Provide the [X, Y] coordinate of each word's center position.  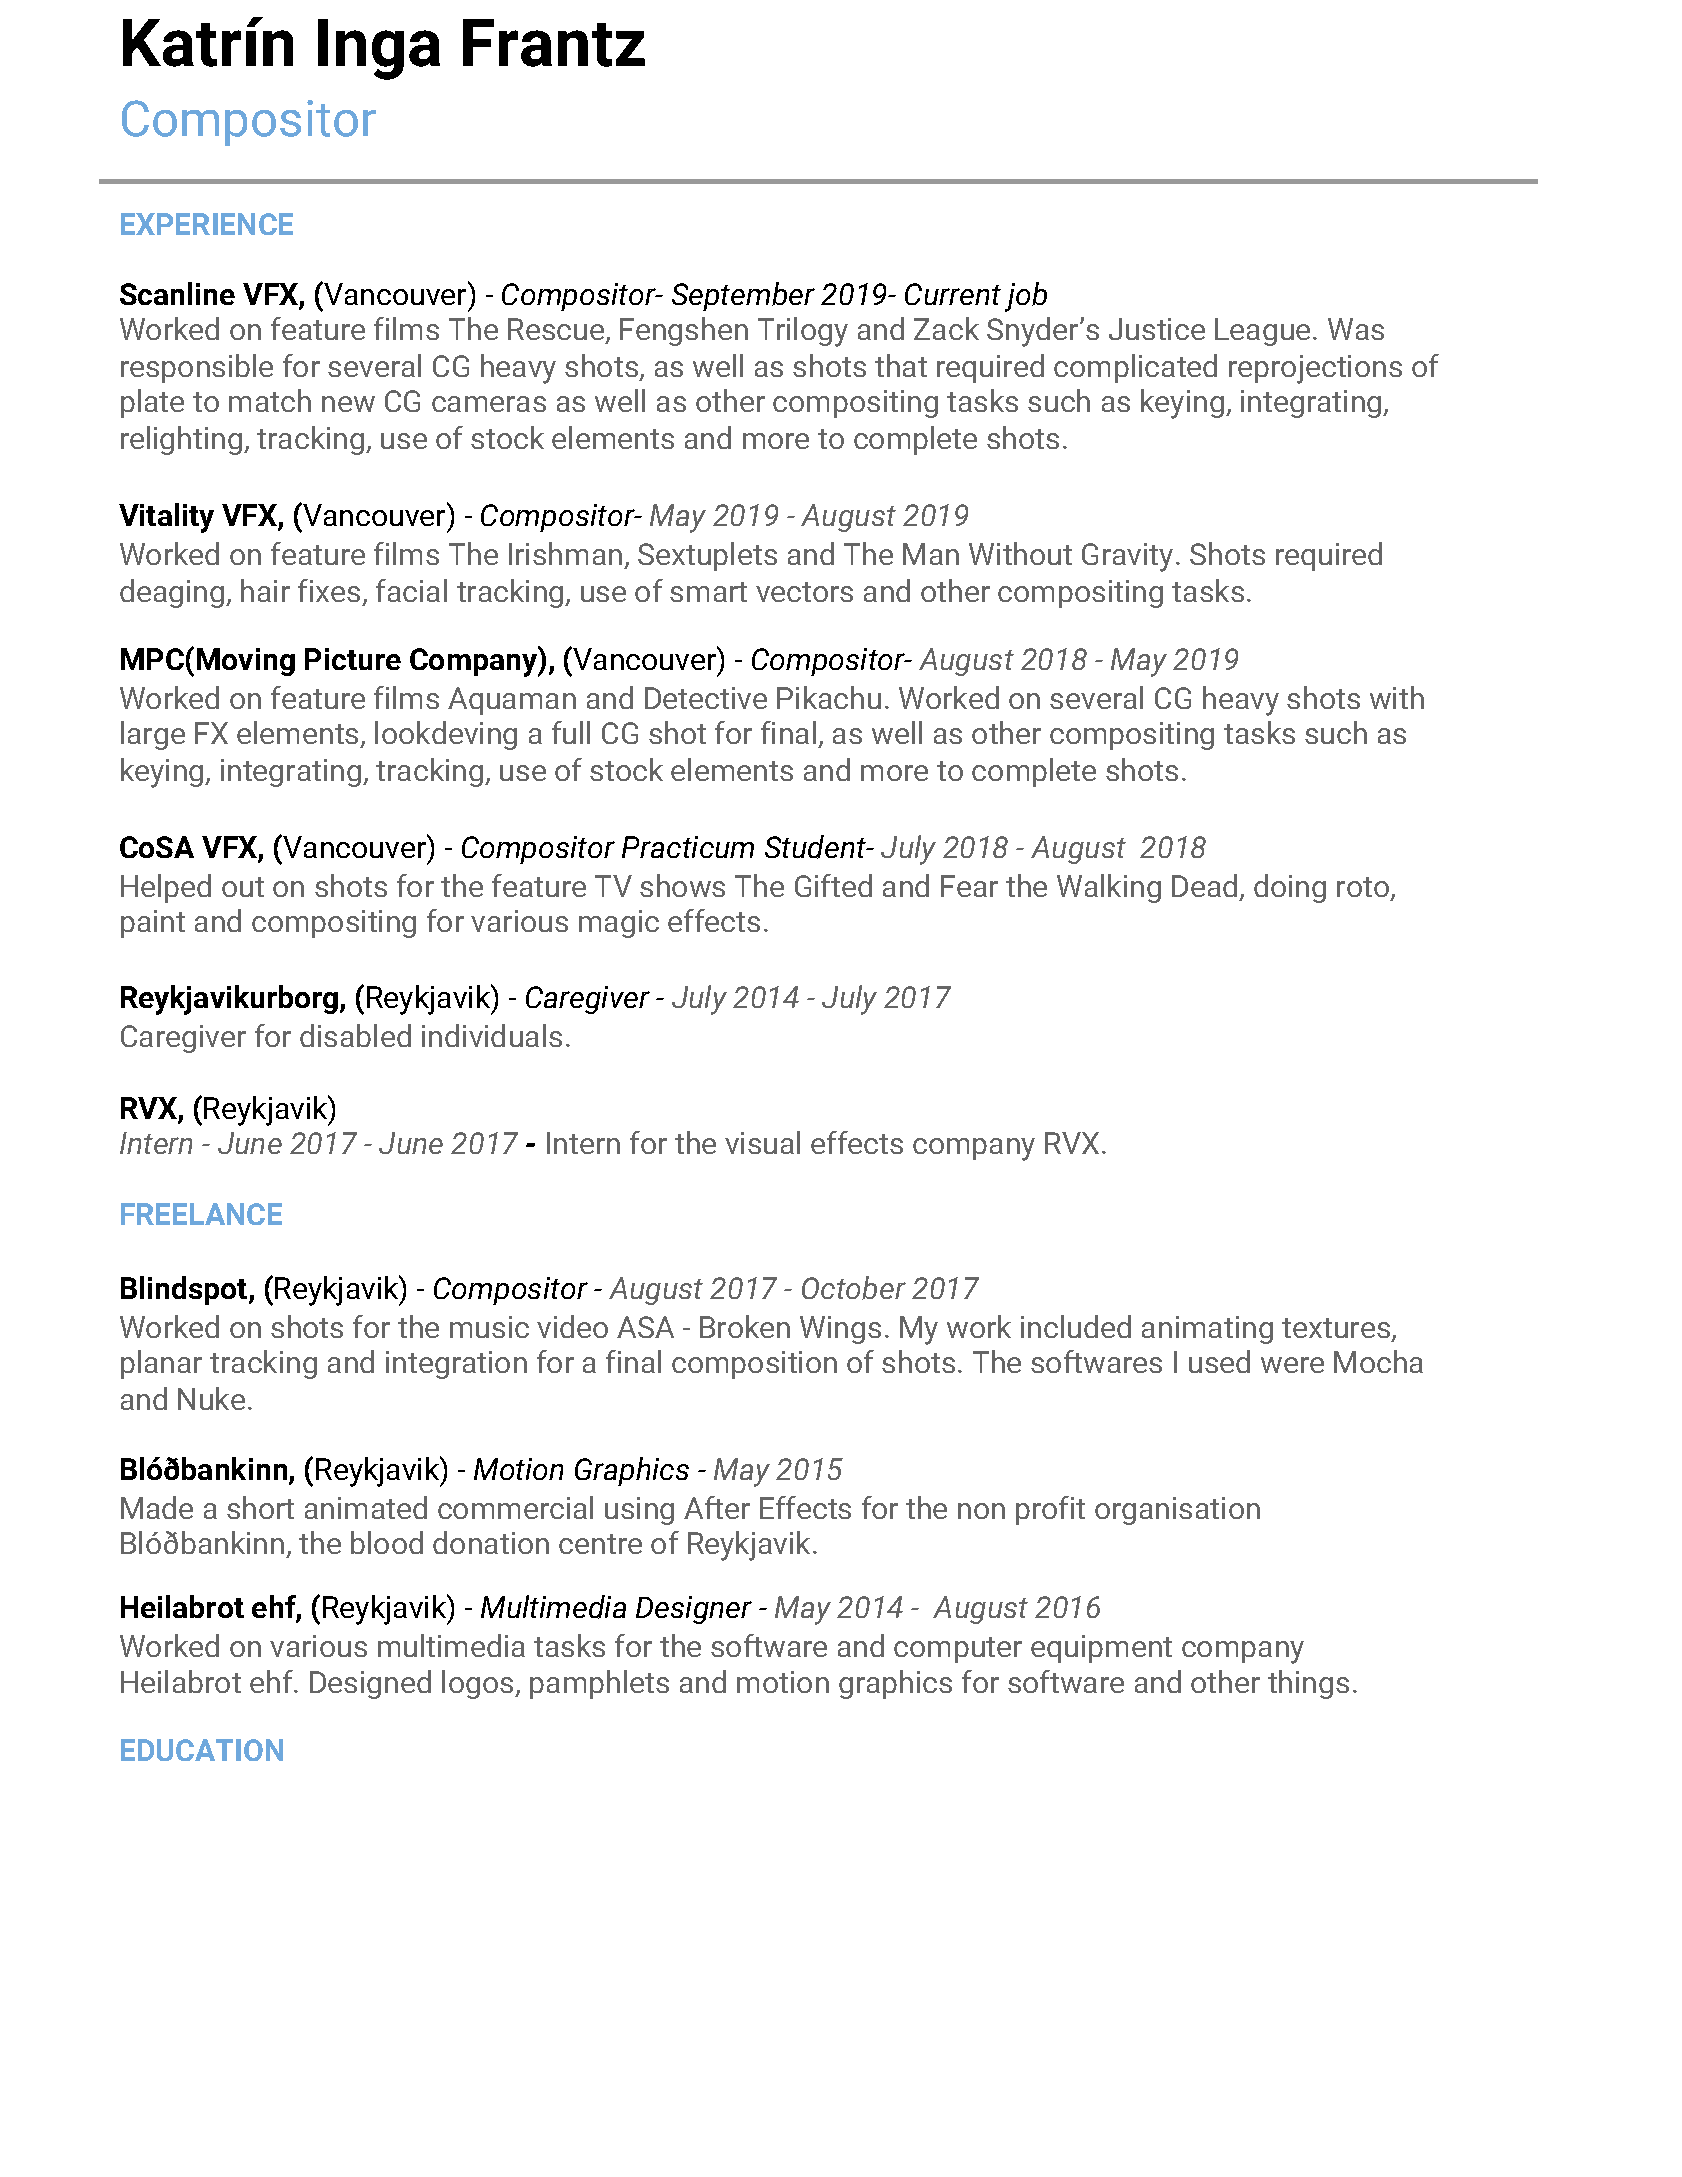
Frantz [554, 43]
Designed [370, 1684]
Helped [166, 888]
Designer [694, 1610]
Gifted [833, 885]
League [1262, 332]
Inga [379, 49]
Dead [1204, 885]
